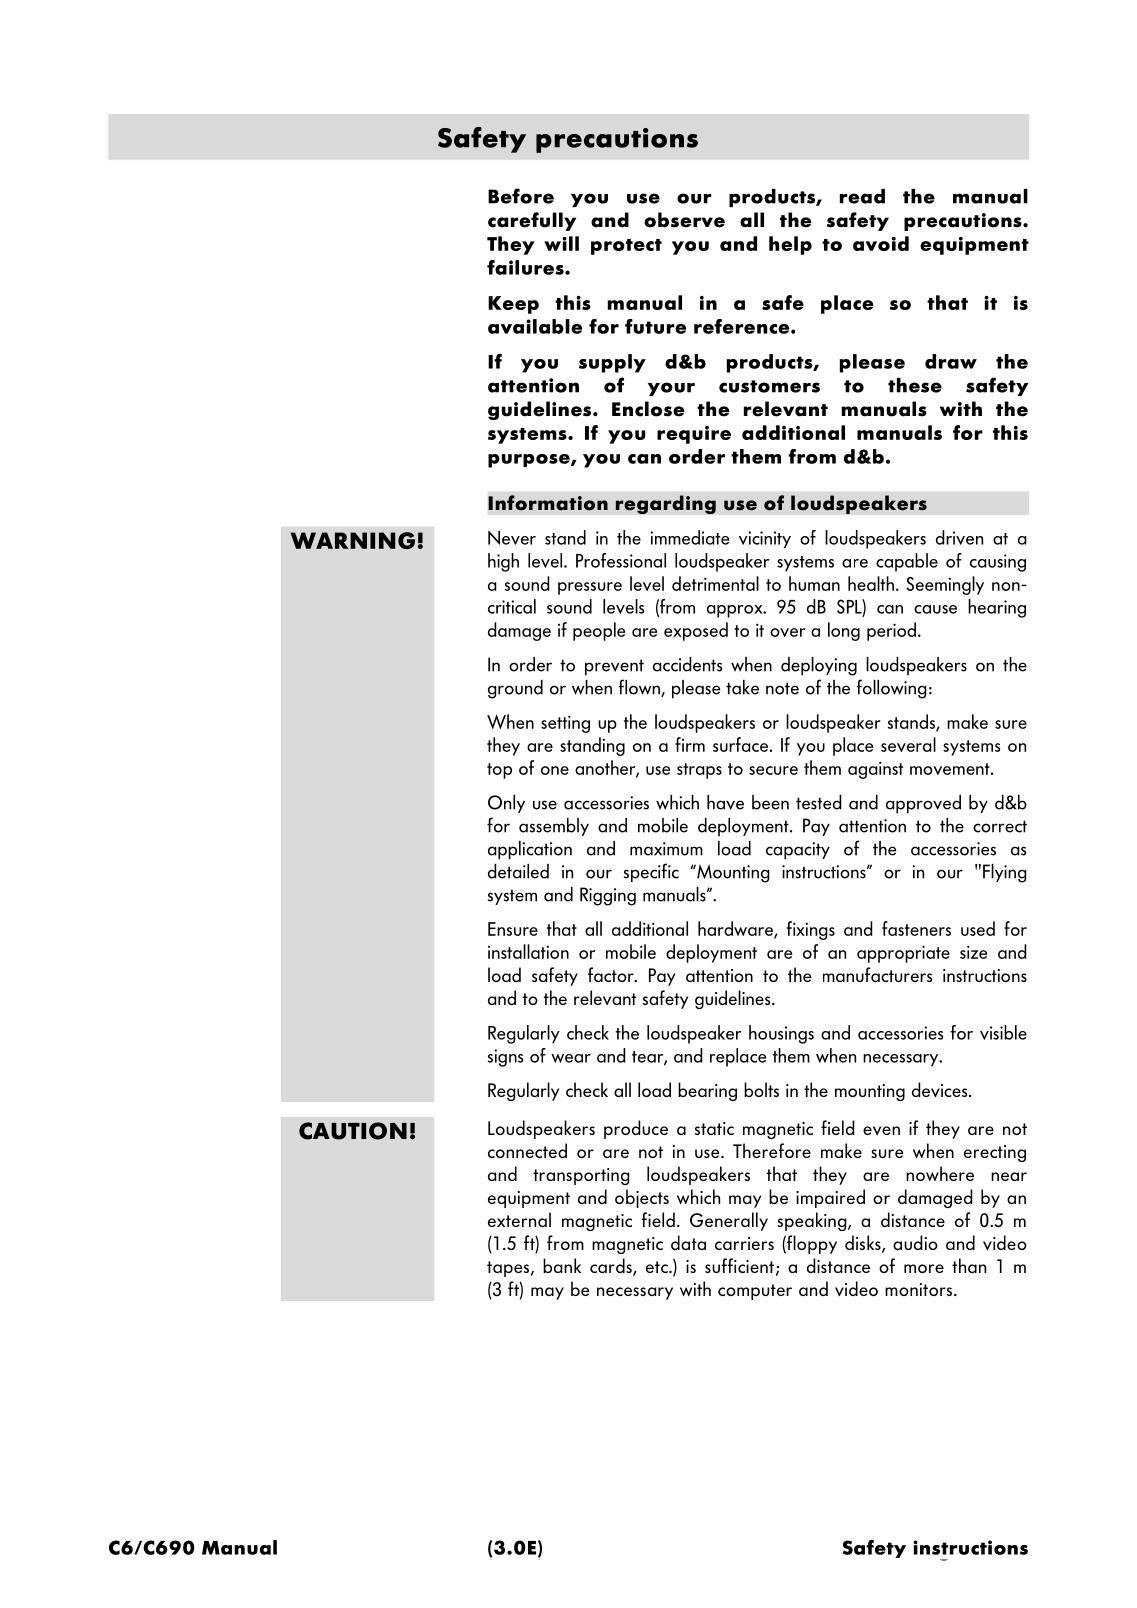 The width and height of the screenshot is (1137, 1608). What do you see at coordinates (908, 744) in the screenshot?
I see `several` at bounding box center [908, 744].
